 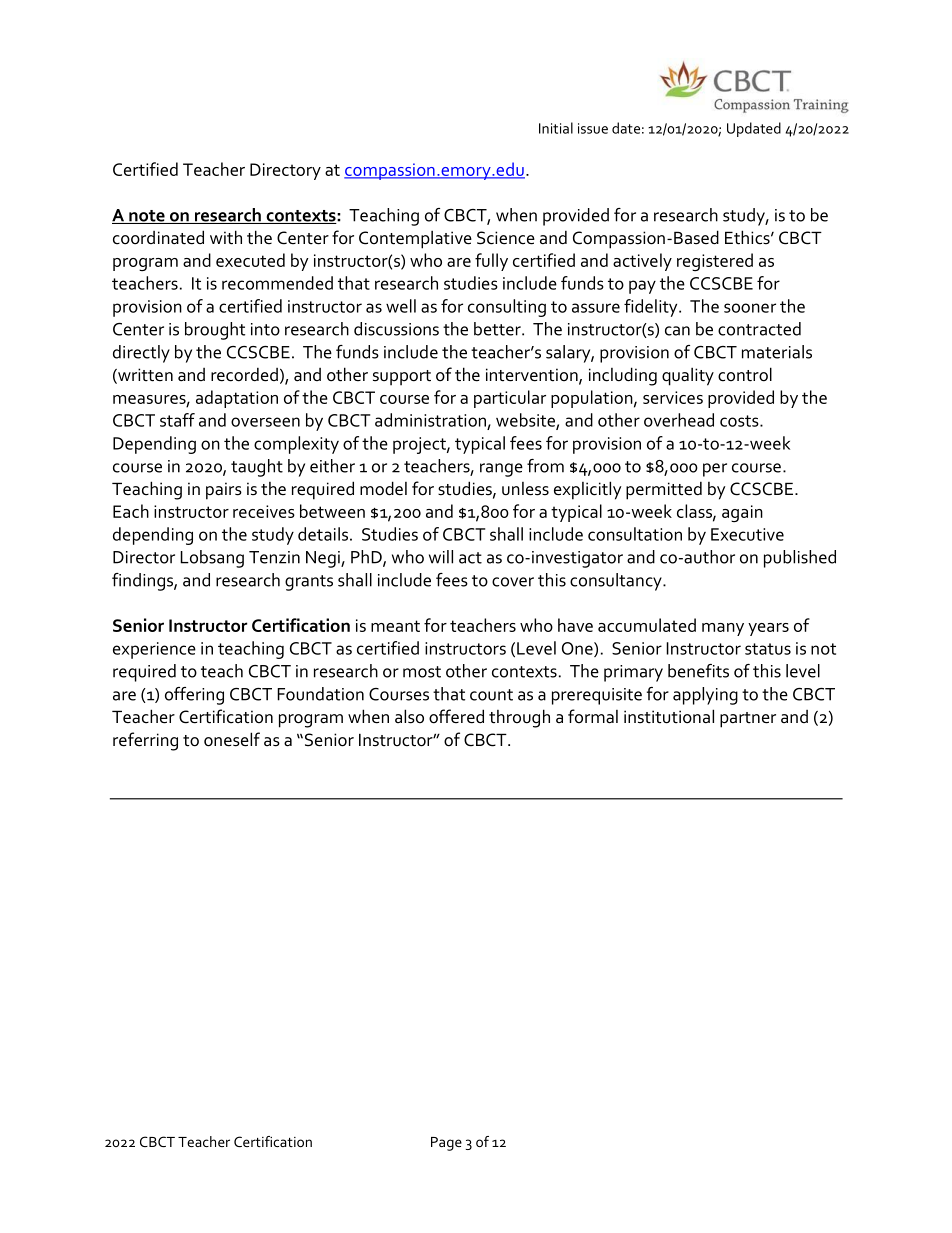 What do you see at coordinates (226, 237) in the screenshot?
I see `with` at bounding box center [226, 237].
